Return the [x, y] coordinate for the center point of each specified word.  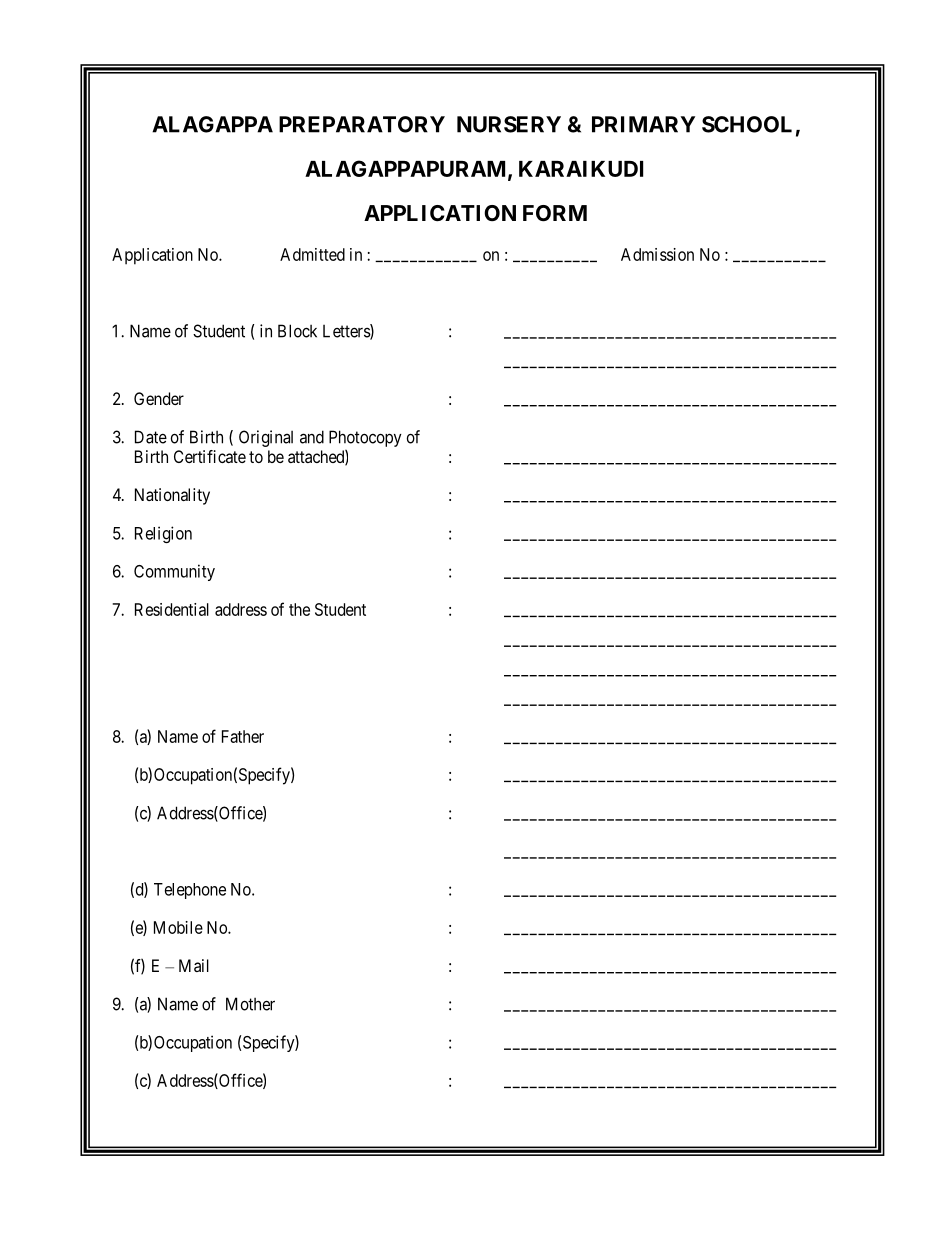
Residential [172, 609]
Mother [250, 1004]
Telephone [190, 891]
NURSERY [509, 124]
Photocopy [365, 438]
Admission [657, 254]
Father [243, 736]
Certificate [210, 456]
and [312, 437]
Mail [194, 965]
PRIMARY [643, 124]
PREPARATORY [362, 124]
